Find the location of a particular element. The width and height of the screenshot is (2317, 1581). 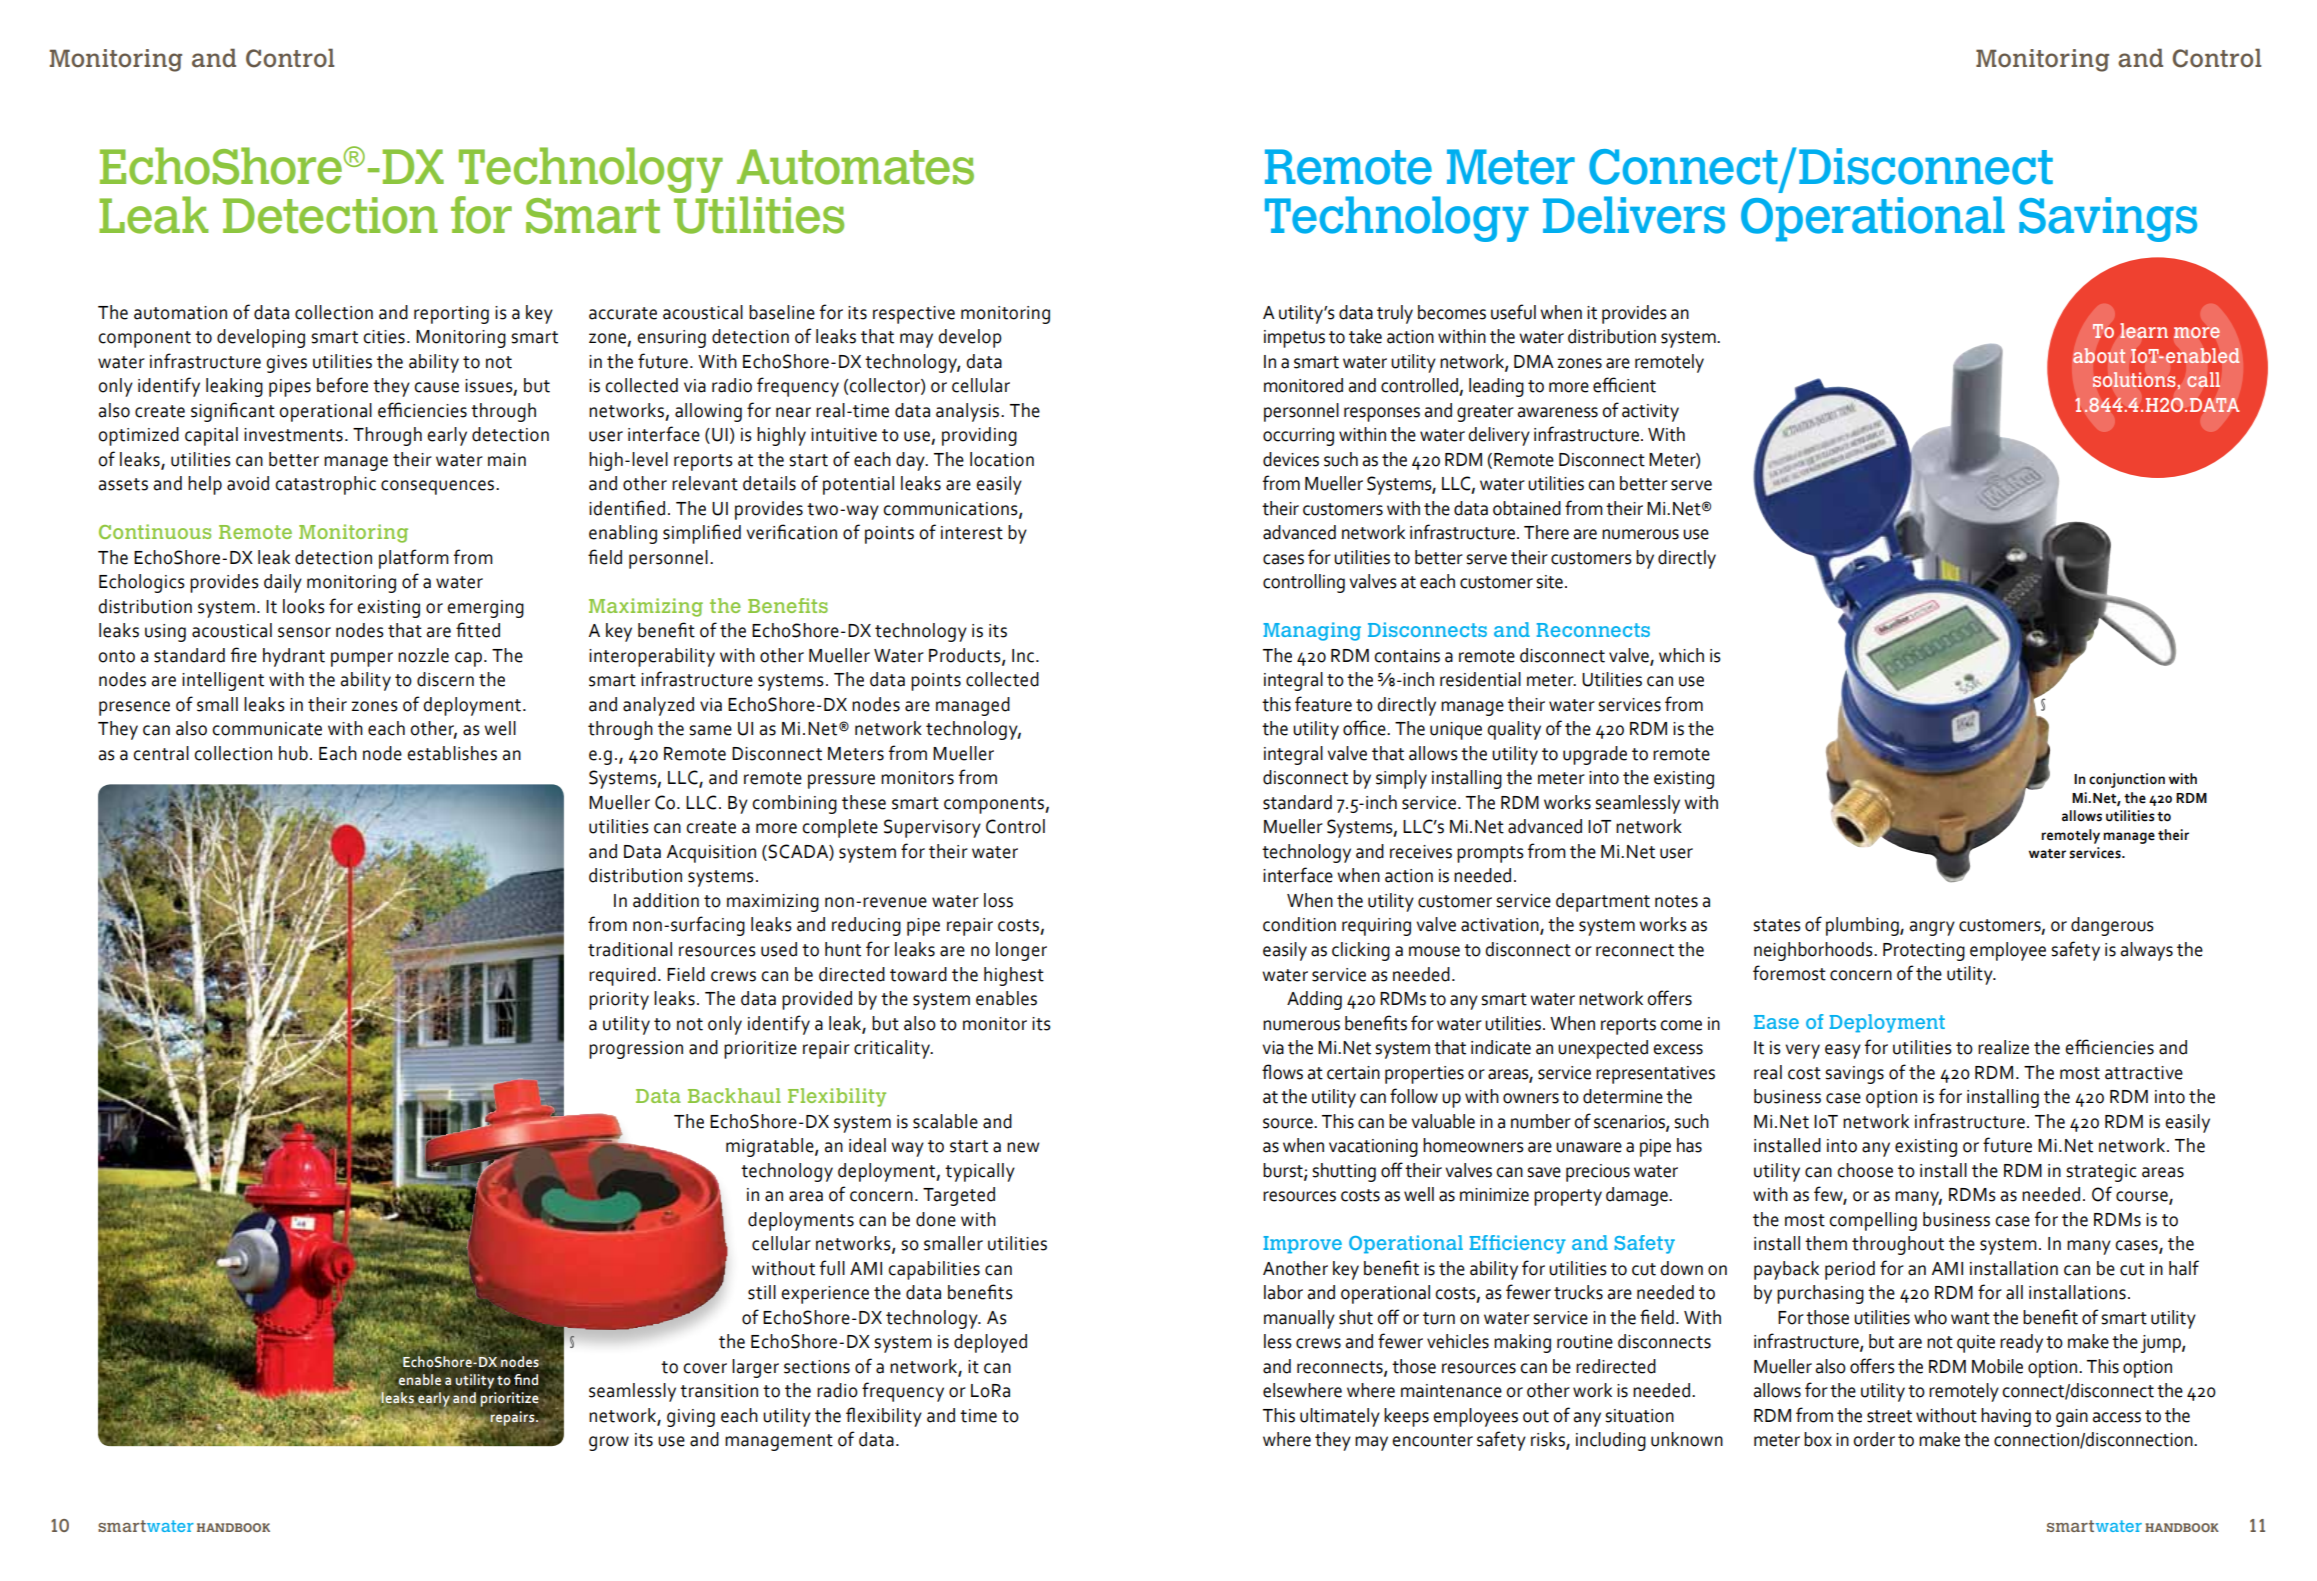

reporting is located at coordinates (451, 315).
